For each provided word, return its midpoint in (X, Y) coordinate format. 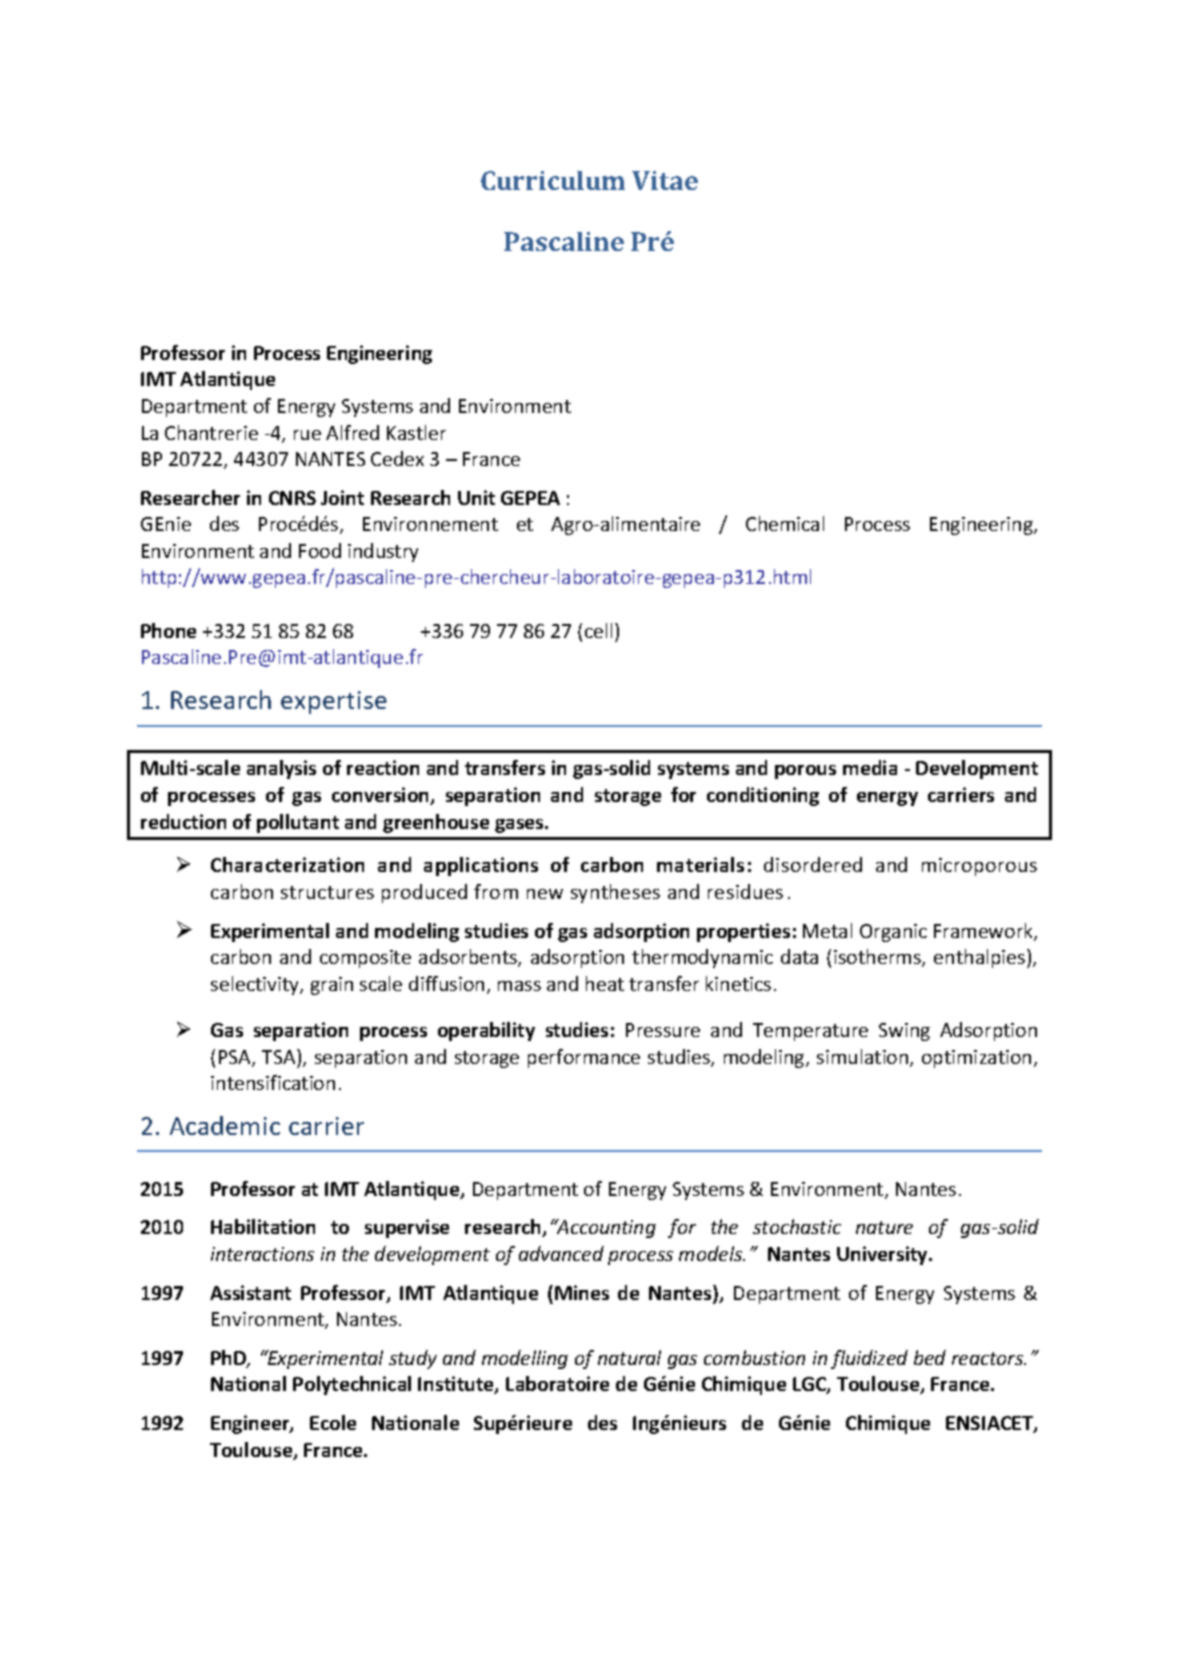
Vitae (665, 180)
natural (629, 1357)
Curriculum (553, 180)
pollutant (298, 823)
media (870, 767)
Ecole (333, 1422)
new (545, 894)
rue (307, 435)
